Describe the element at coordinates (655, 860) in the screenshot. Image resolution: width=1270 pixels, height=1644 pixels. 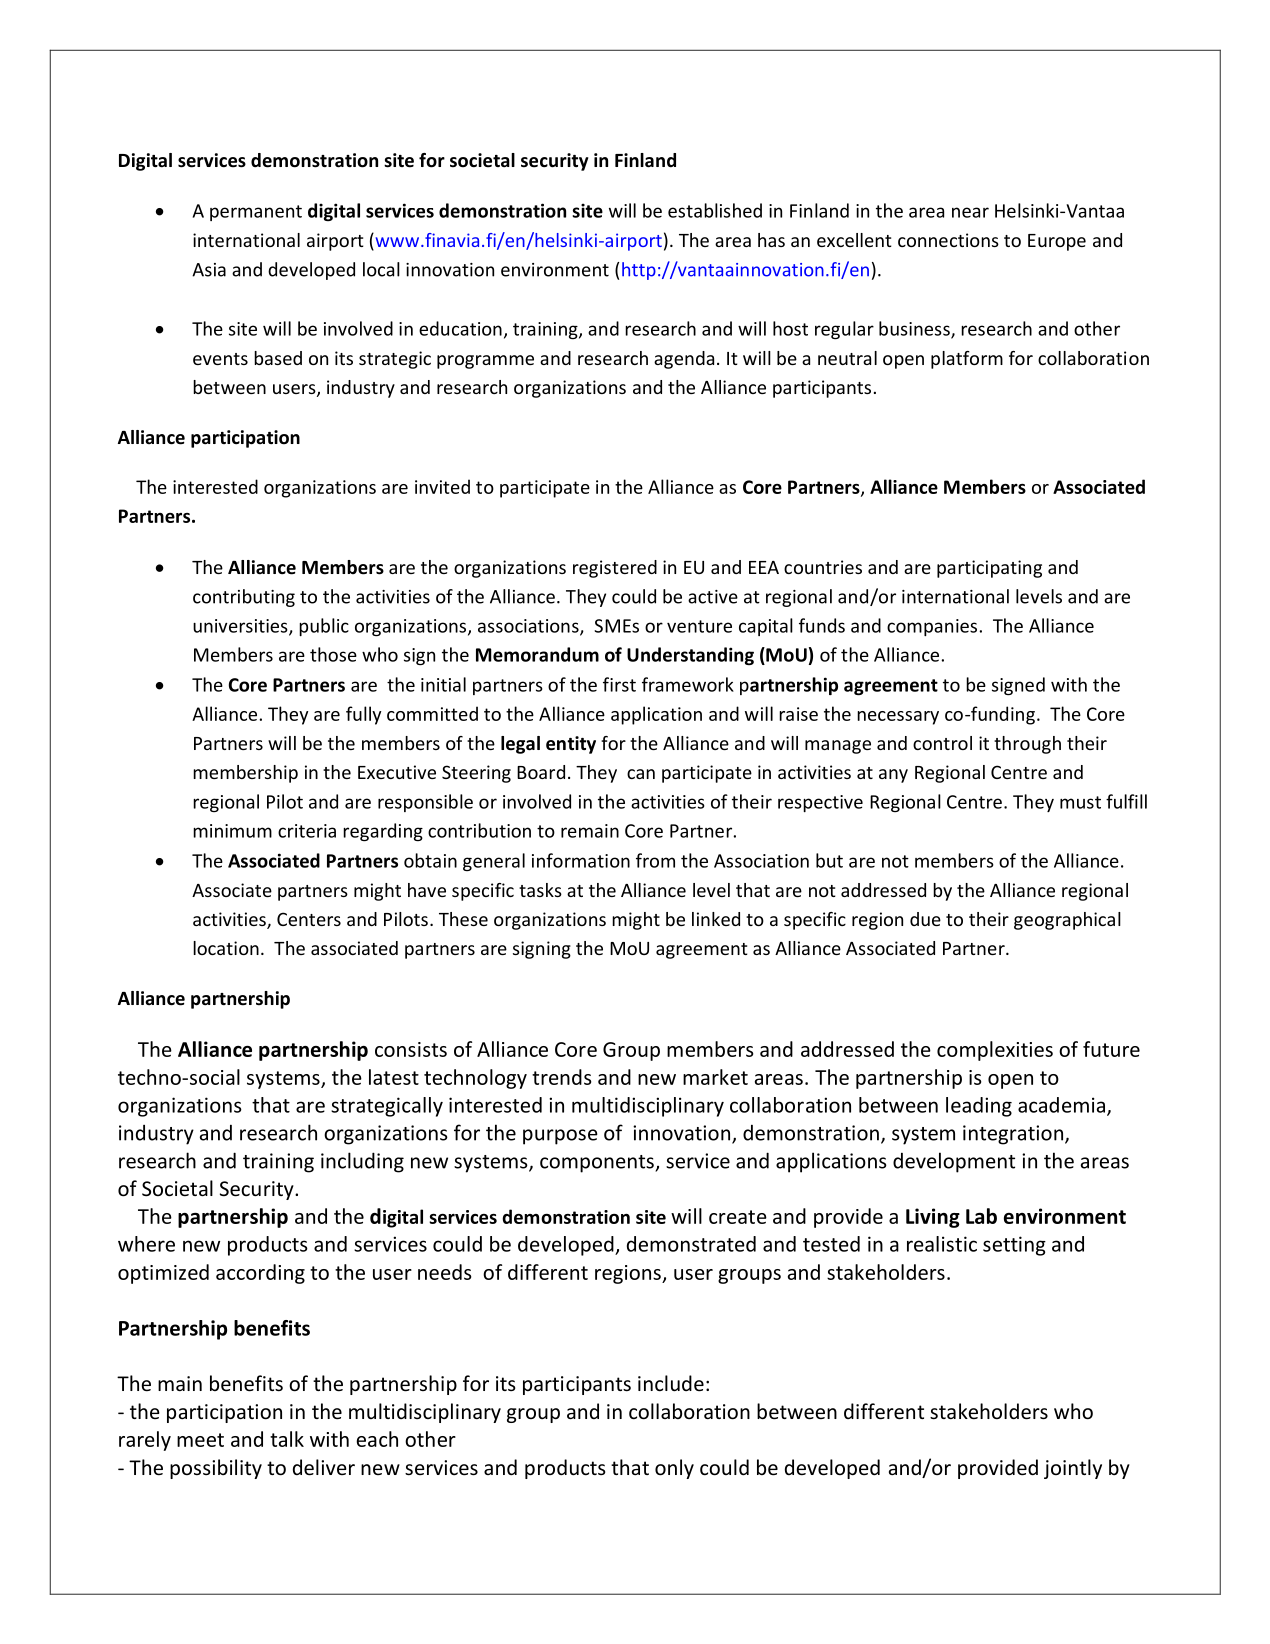
I see `from` at that location.
